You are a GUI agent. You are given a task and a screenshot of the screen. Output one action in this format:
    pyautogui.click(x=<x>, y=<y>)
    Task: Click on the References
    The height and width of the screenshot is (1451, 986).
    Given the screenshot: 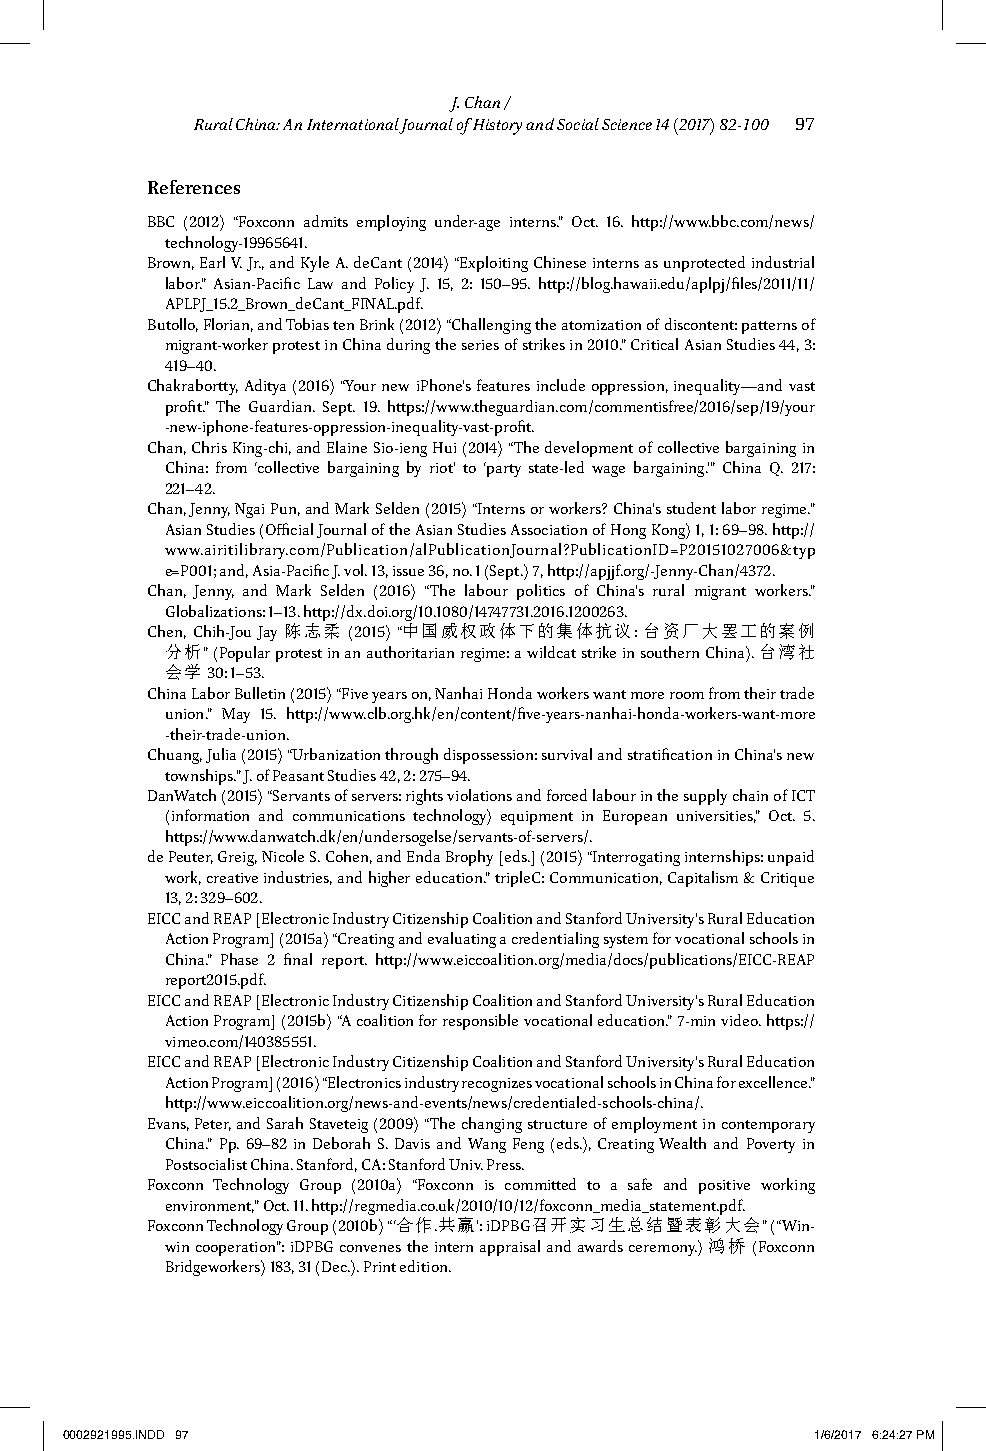 What is the action you would take?
    pyautogui.click(x=194, y=187)
